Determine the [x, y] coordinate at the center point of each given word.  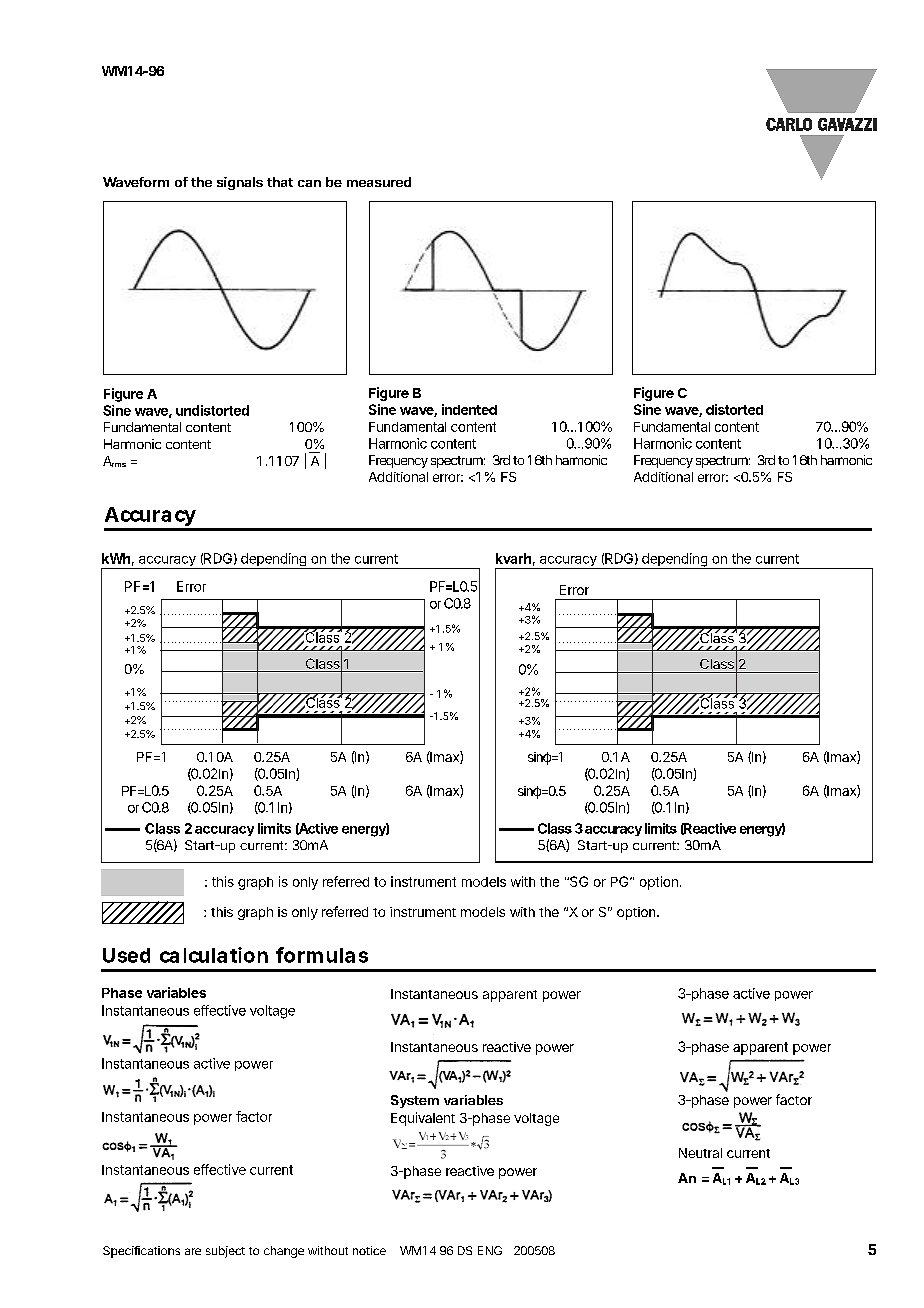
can [309, 183]
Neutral [700, 1153]
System [415, 1101]
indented [469, 409]
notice [369, 1250]
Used [126, 955]
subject [225, 1252]
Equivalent [423, 1119]
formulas [322, 955]
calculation [214, 955]
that [280, 182]
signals [240, 183]
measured [379, 182]
